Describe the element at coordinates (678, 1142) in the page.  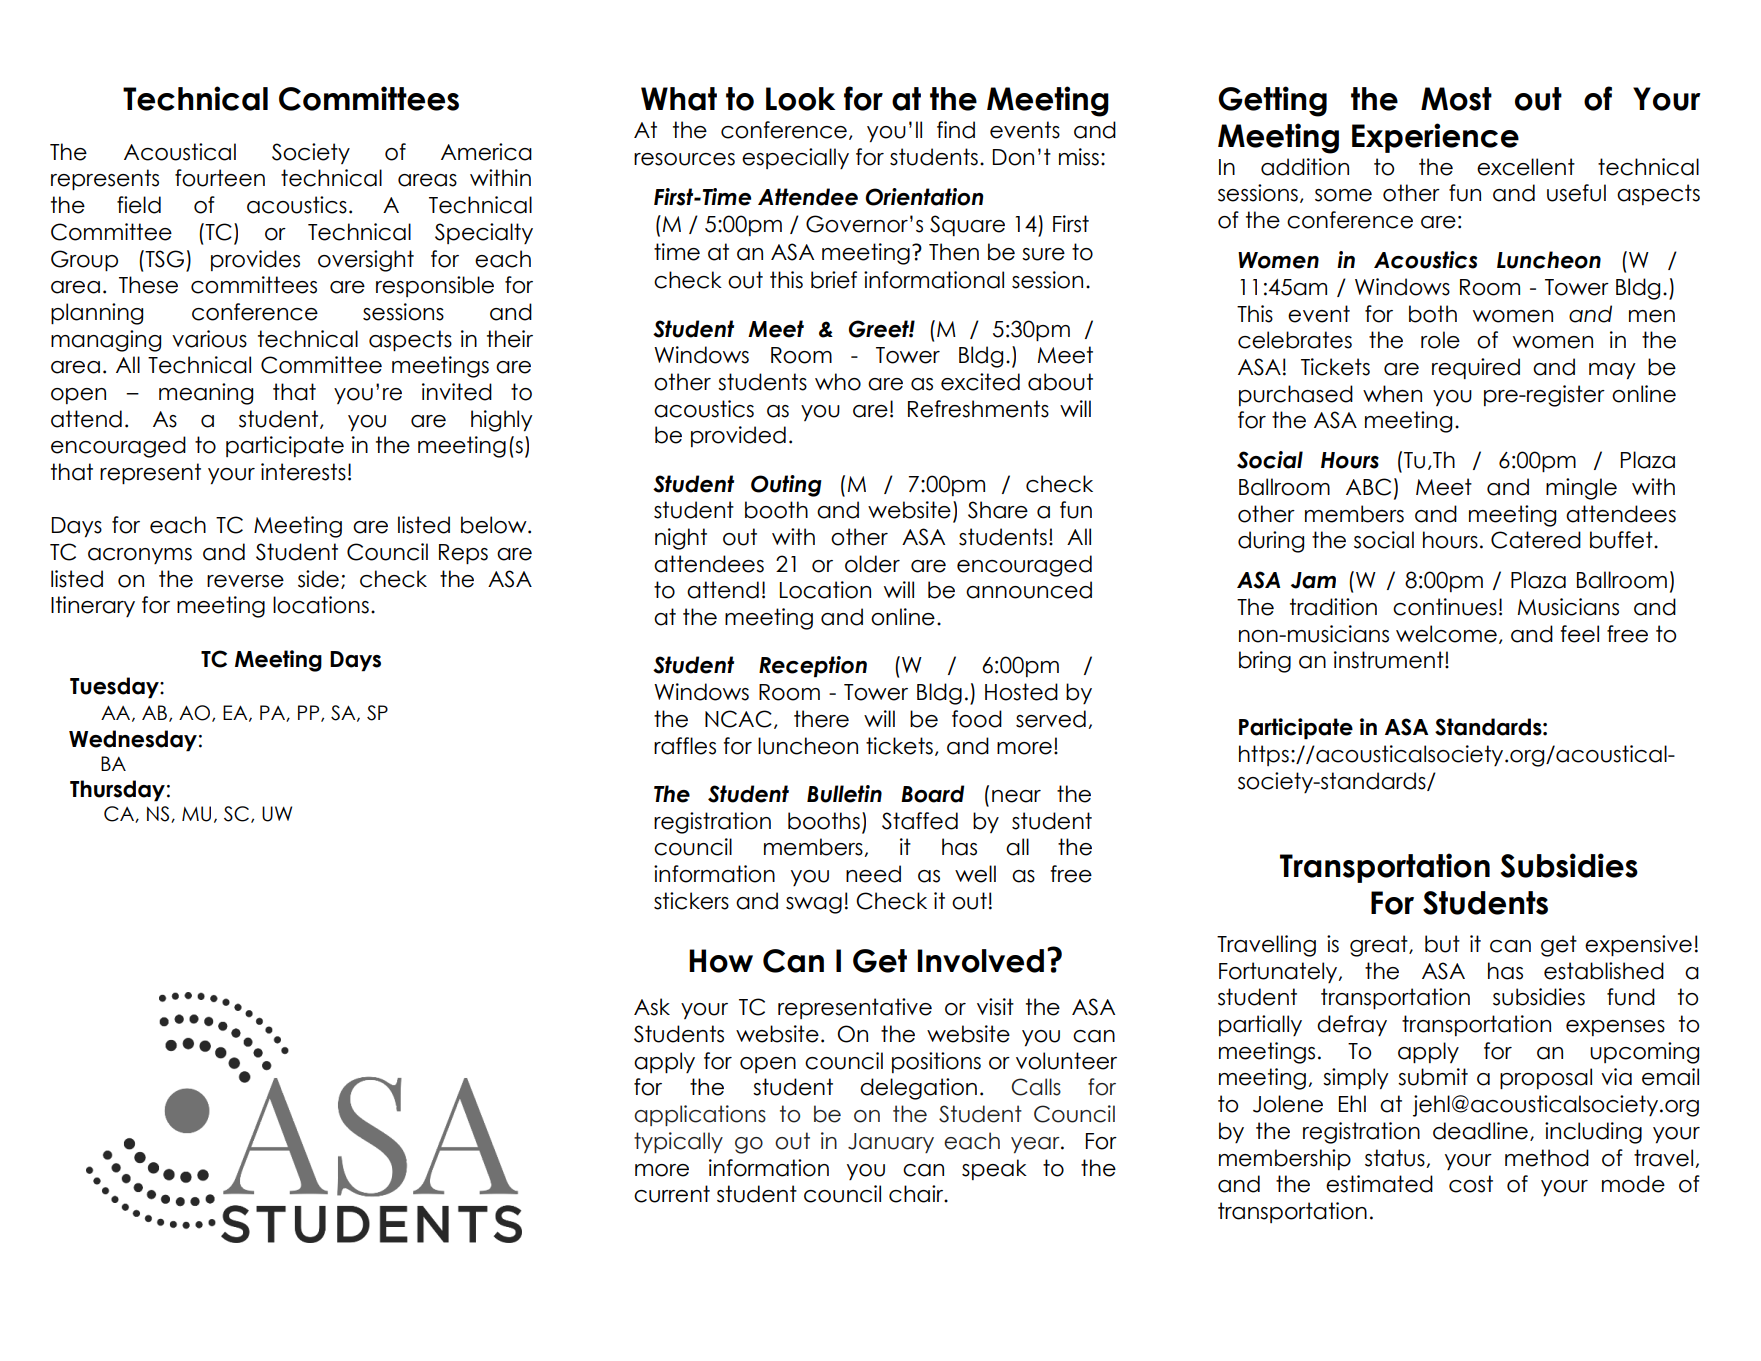
I see `typically` at that location.
